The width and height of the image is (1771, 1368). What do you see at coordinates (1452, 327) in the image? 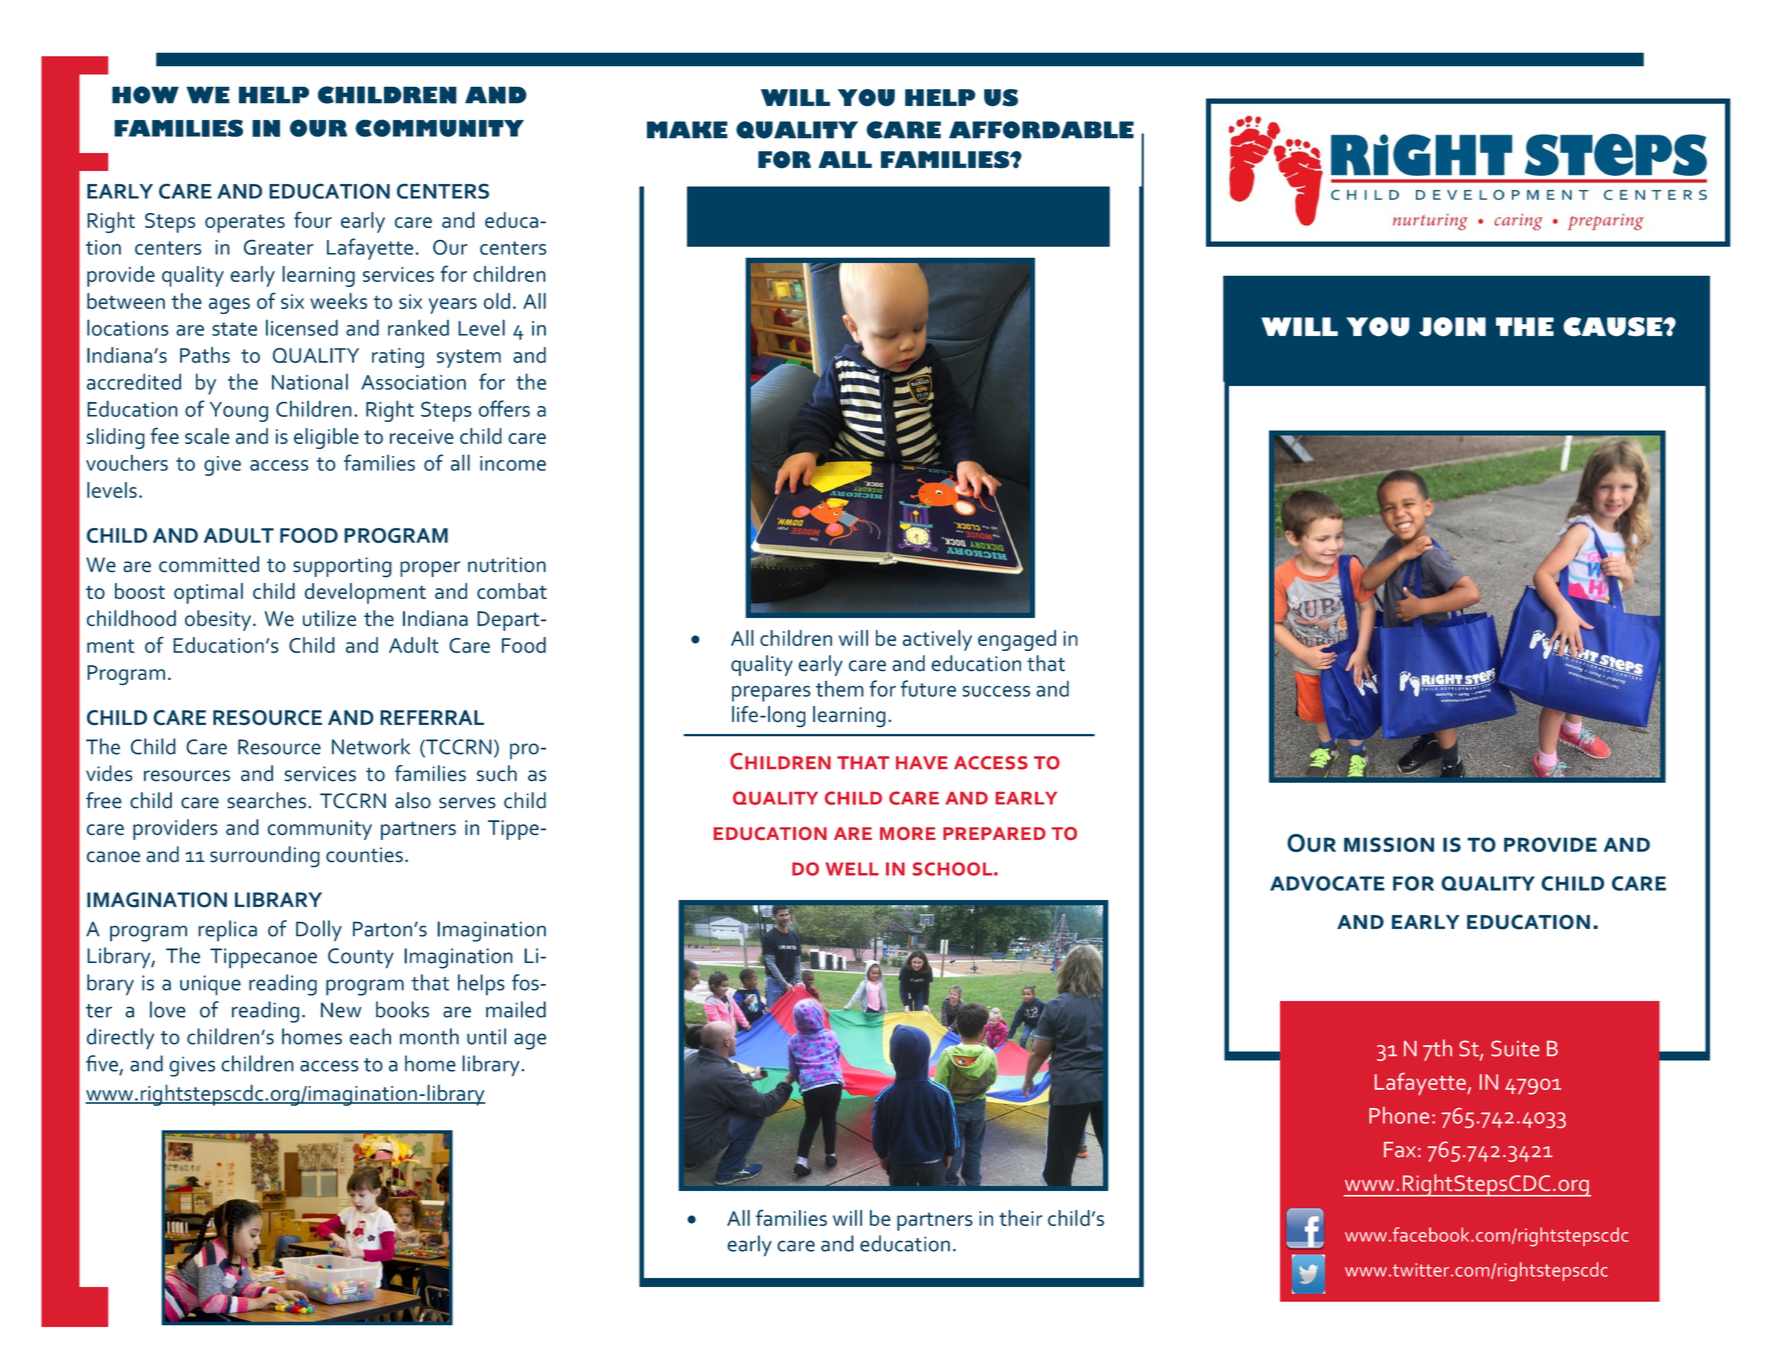
I see `JOIN` at bounding box center [1452, 327].
